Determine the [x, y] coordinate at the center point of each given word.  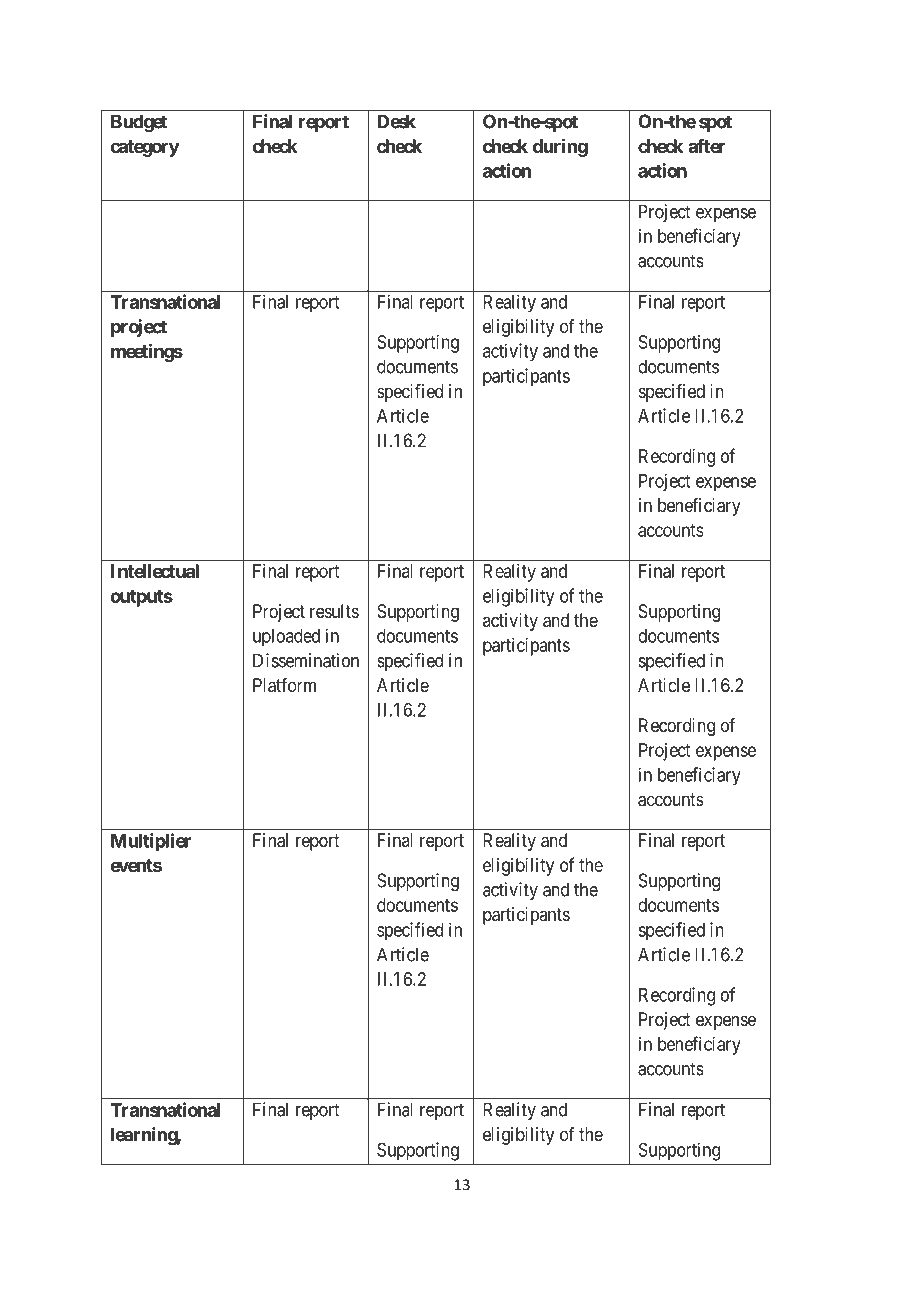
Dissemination [306, 660]
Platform [284, 685]
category [144, 148]
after [706, 146]
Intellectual [155, 571]
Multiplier [151, 842]
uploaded [286, 638]
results [334, 611]
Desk [396, 121]
